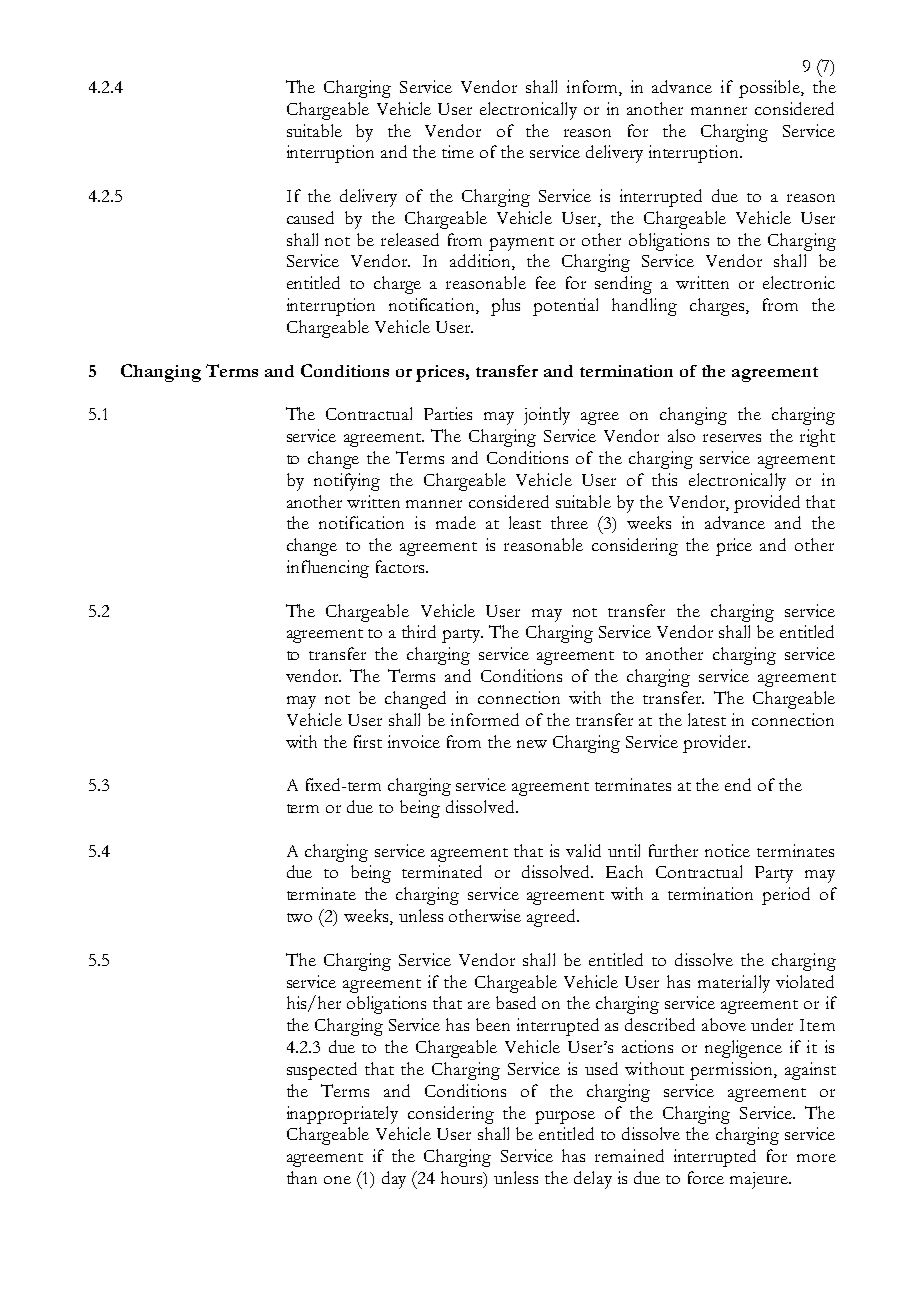  I want to click on time, so click(458, 151).
